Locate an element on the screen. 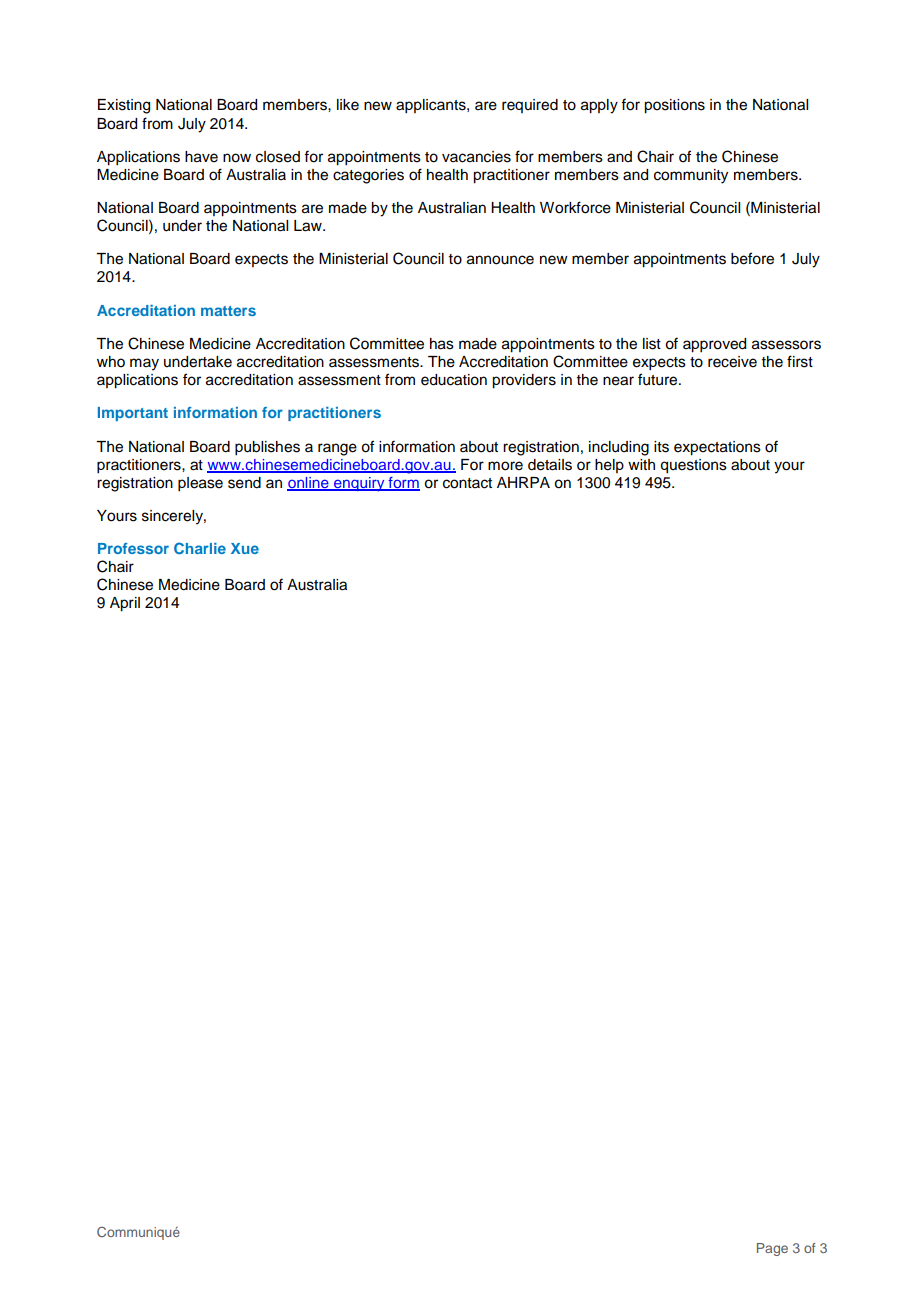 The image size is (924, 1309). contact is located at coordinates (467, 483).
